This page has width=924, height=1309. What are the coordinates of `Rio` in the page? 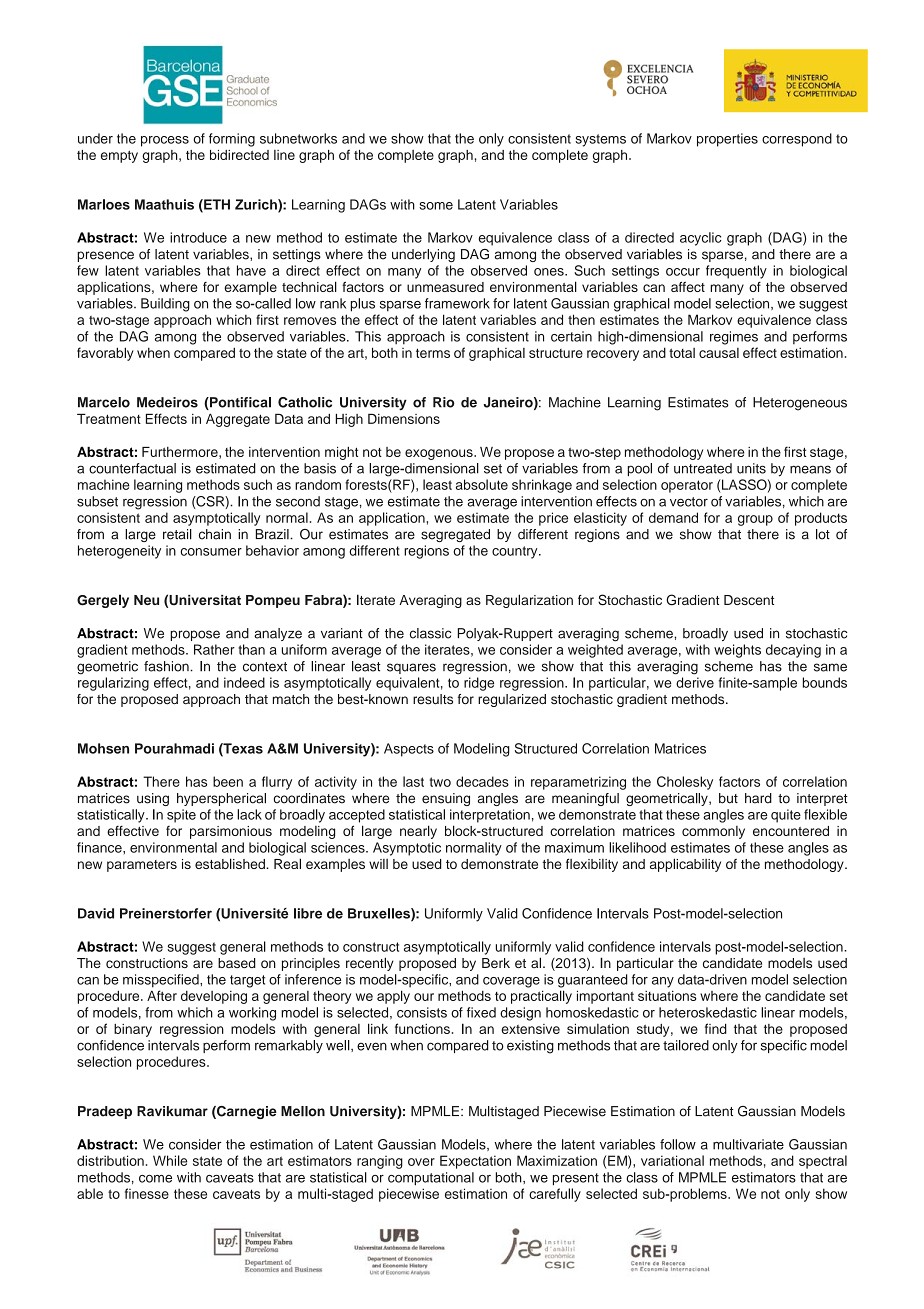 It's located at (444, 402).
